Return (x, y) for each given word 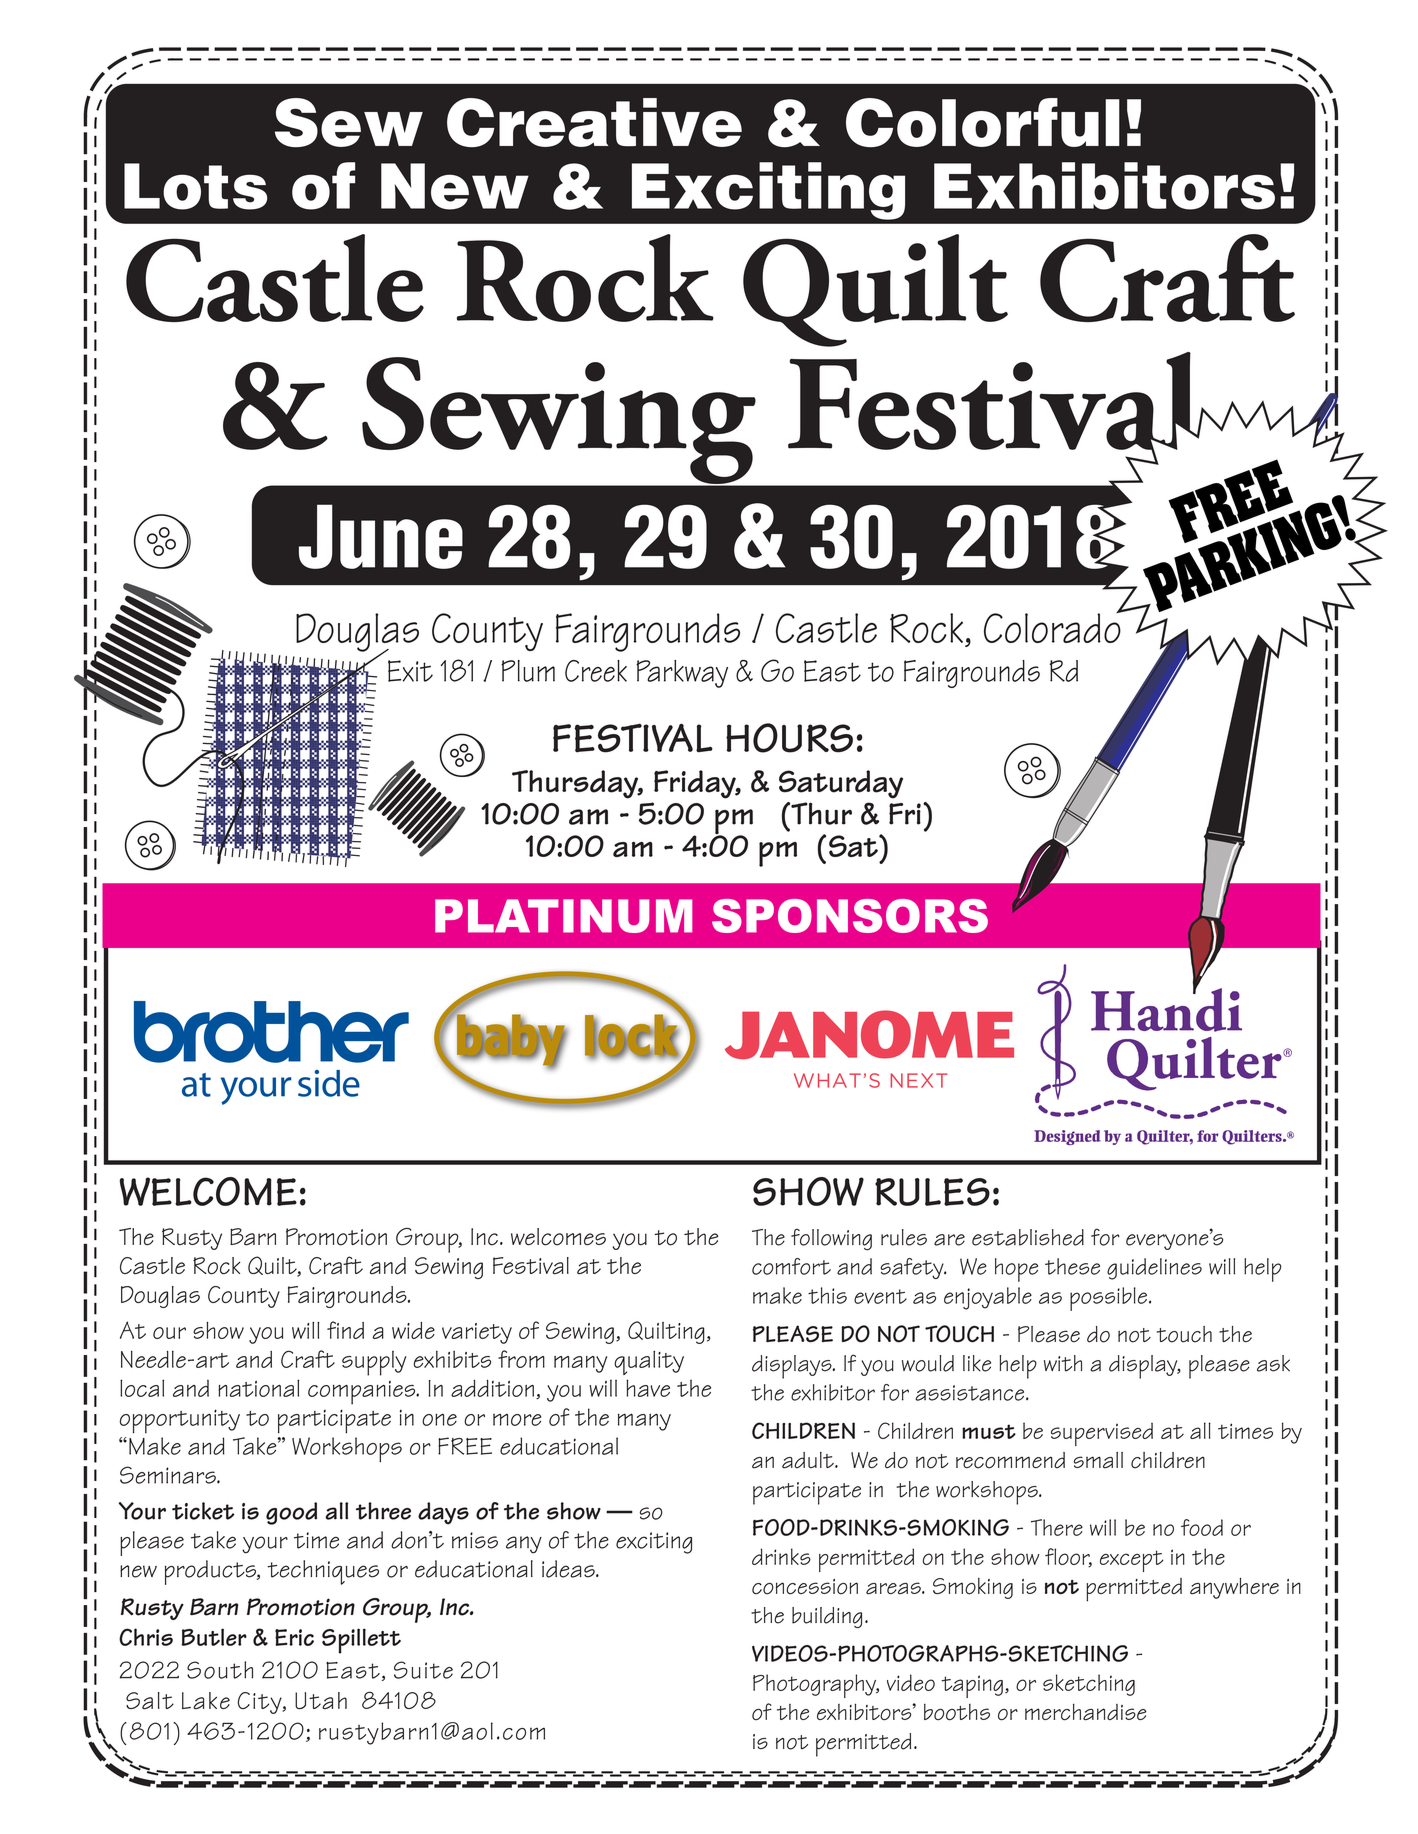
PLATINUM (563, 916)
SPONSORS (850, 916)
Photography (816, 1686)
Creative (594, 122)
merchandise (1085, 1712)
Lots (195, 186)
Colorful (983, 122)
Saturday (841, 784)
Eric (294, 1637)
